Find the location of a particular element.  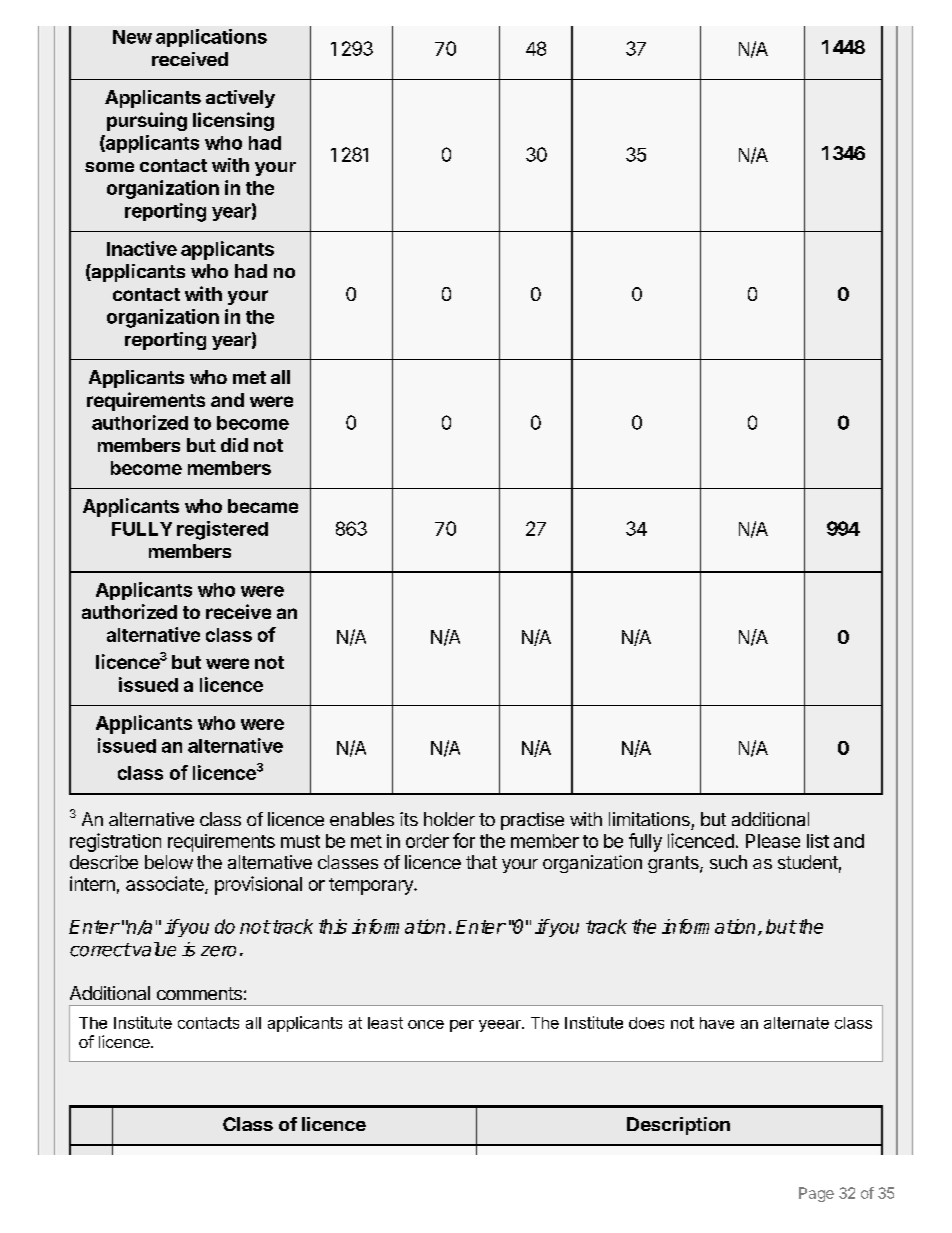

actively is located at coordinates (240, 99).
